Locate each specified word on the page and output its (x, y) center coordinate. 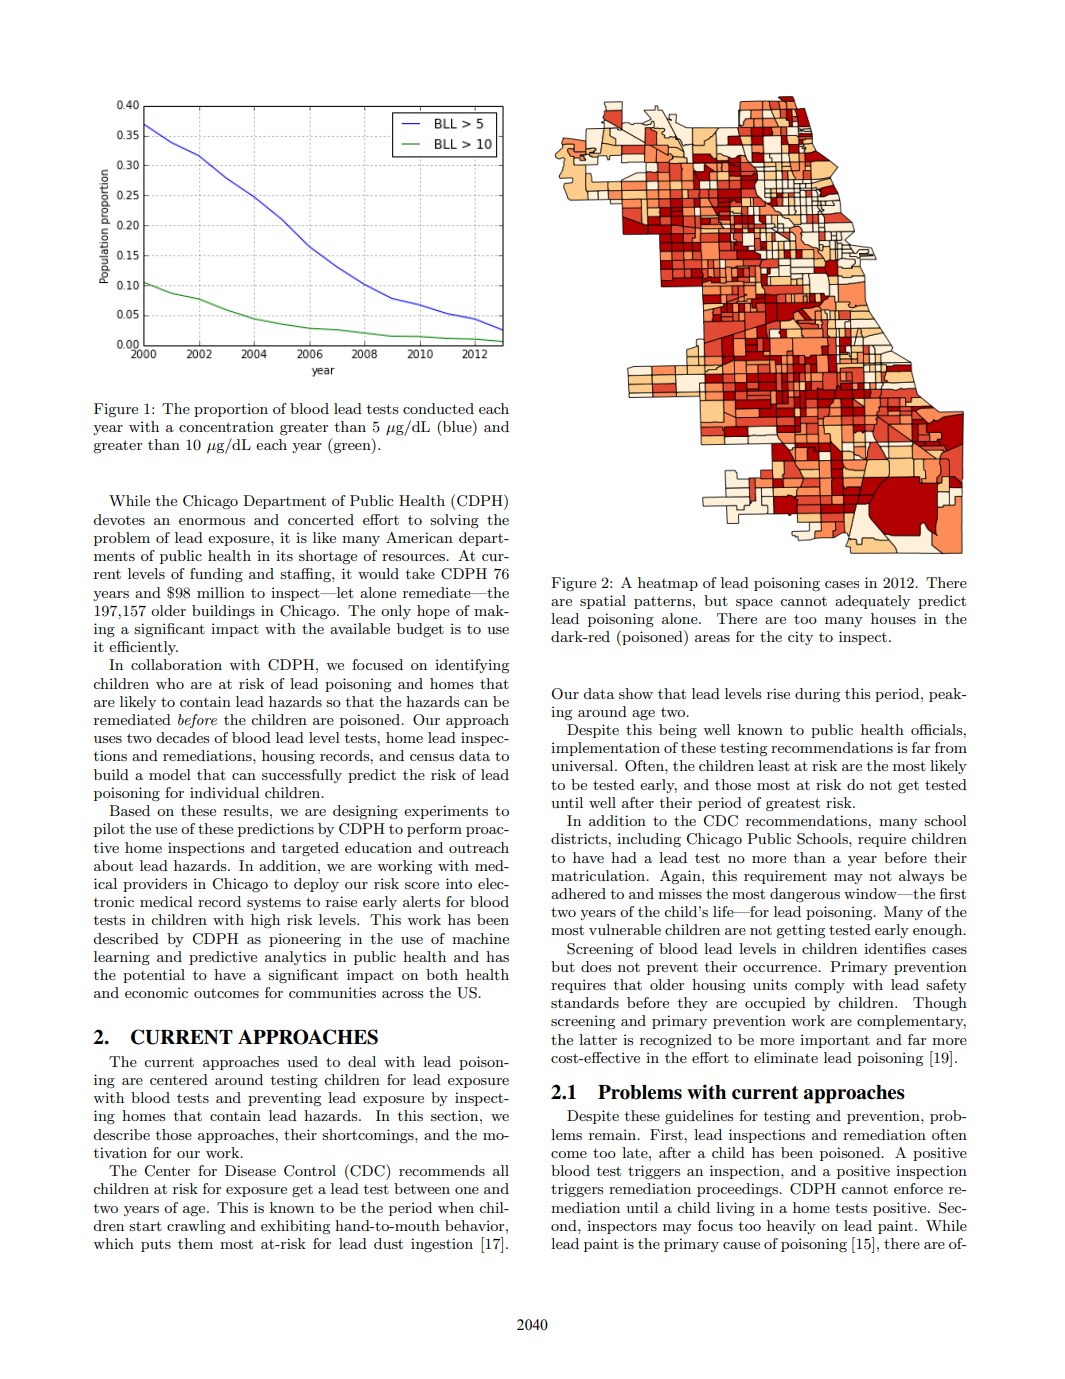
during (817, 695)
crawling (196, 1227)
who (170, 683)
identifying (472, 666)
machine (480, 938)
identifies (895, 948)
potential (154, 976)
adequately (872, 602)
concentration (226, 426)
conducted (438, 408)
